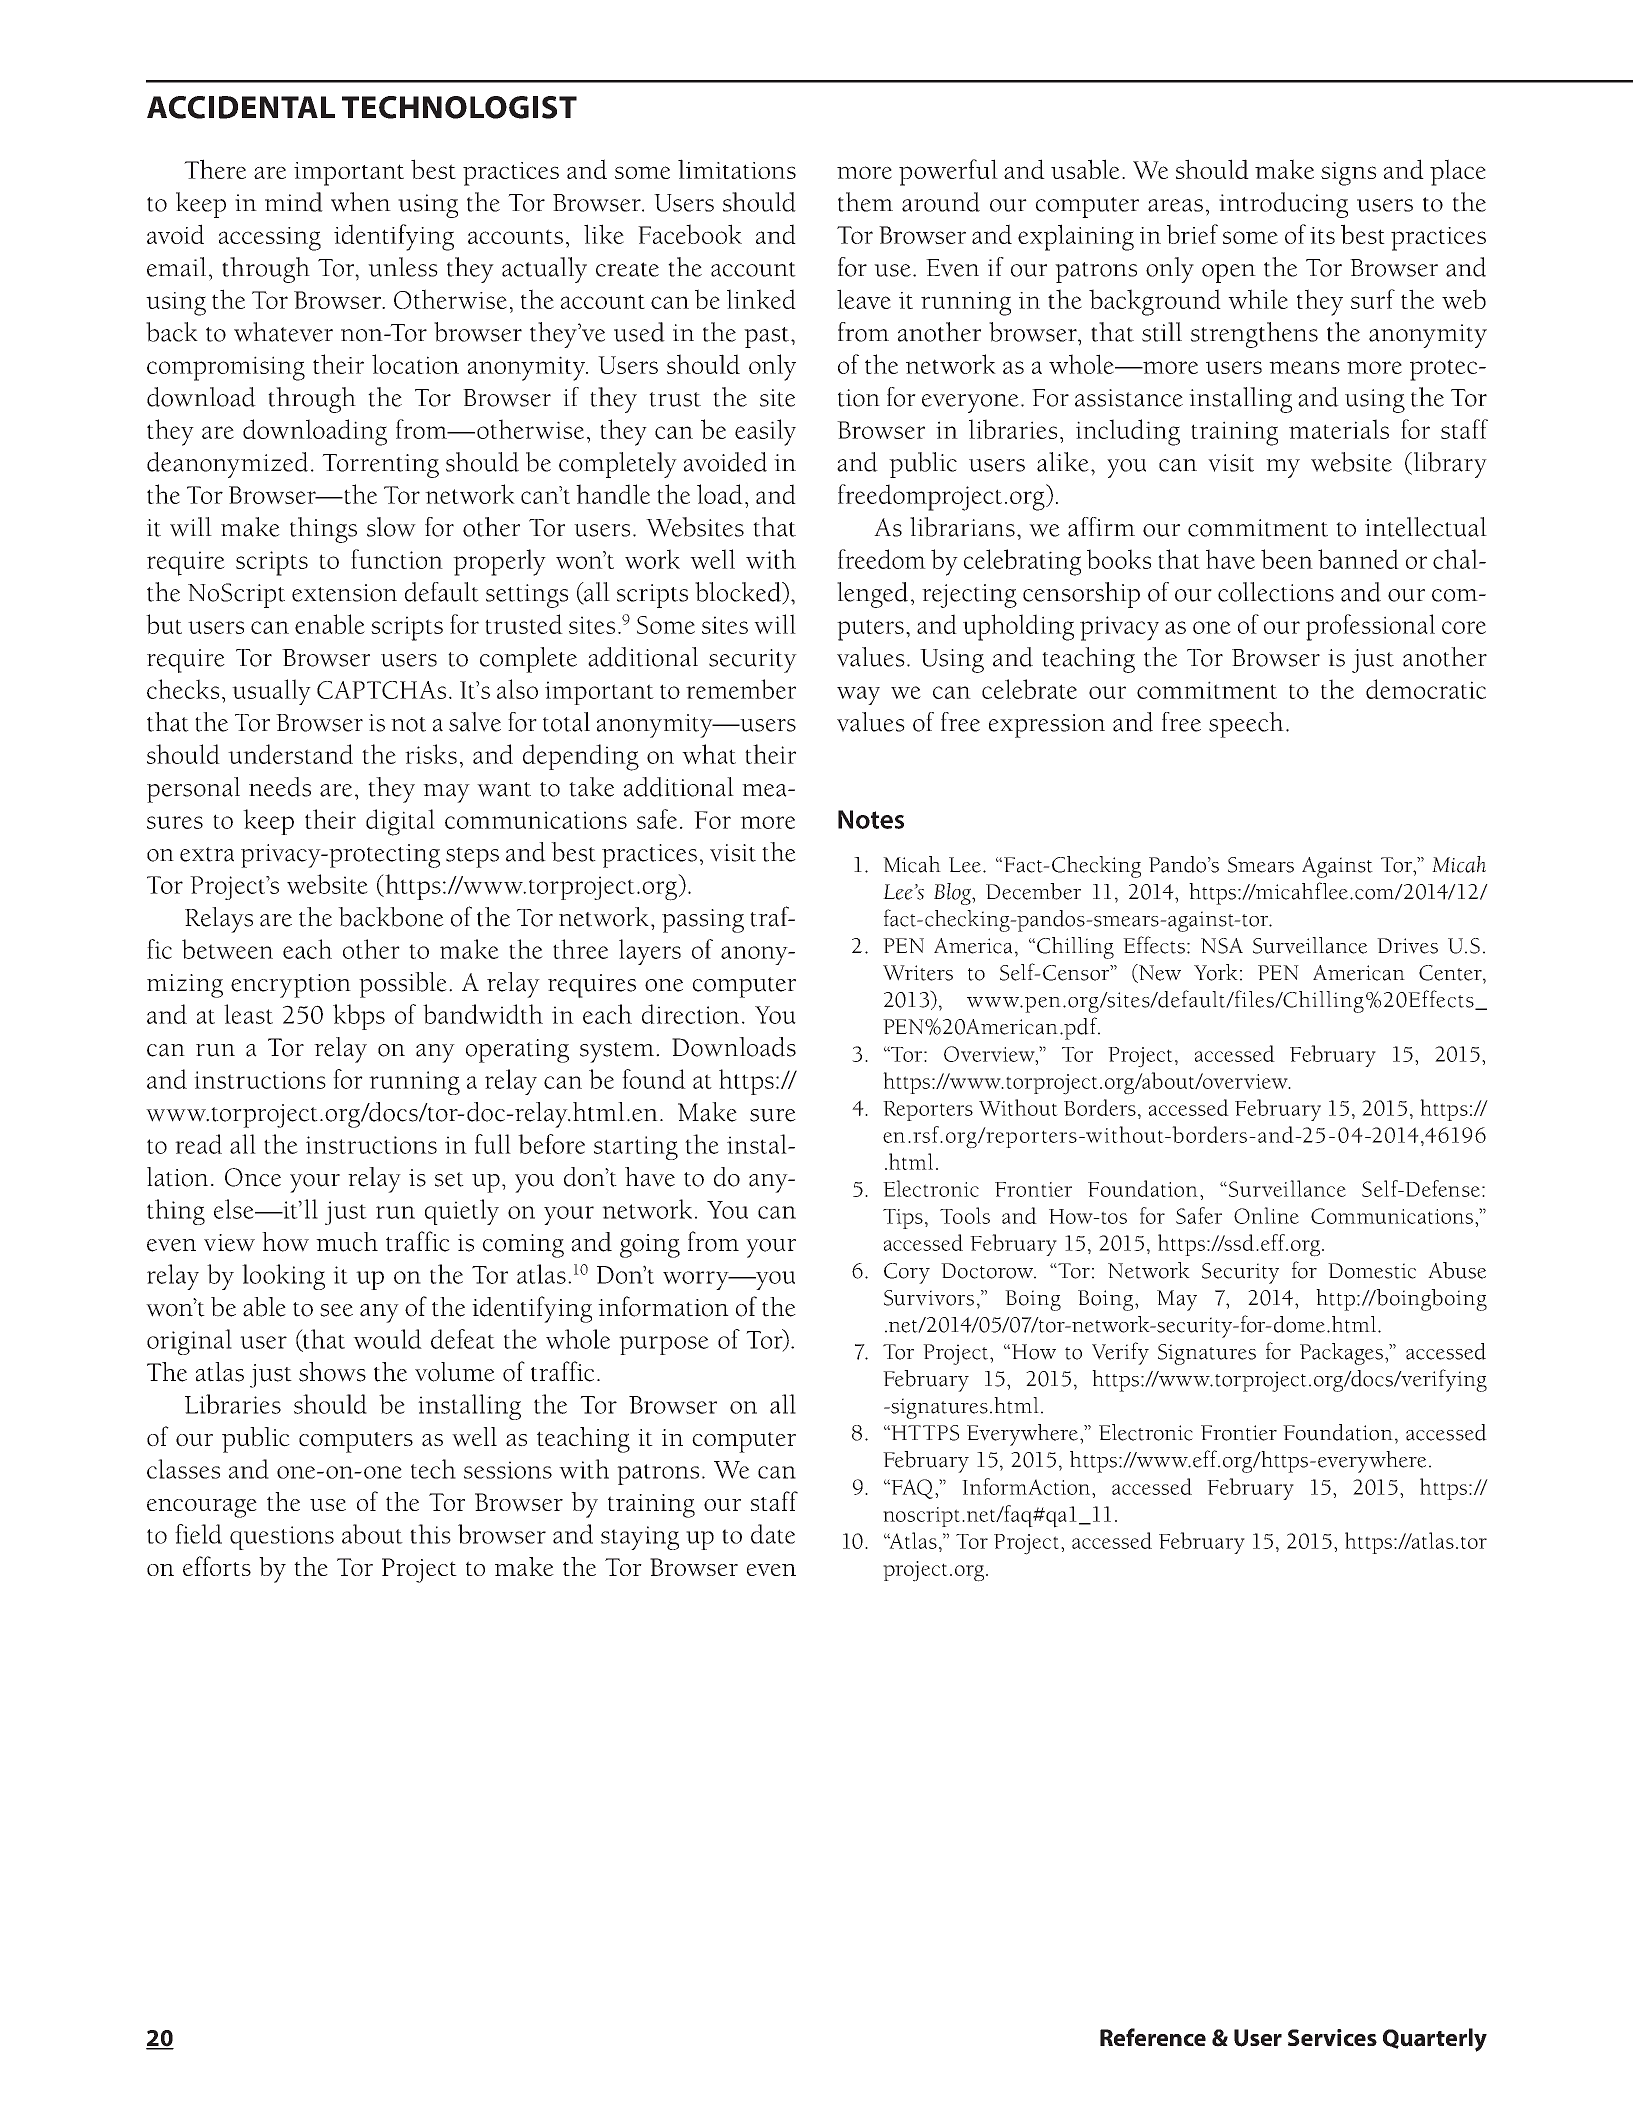 The image size is (1633, 2120). Describe the element at coordinates (871, 819) in the document. I see `Notes` at that location.
